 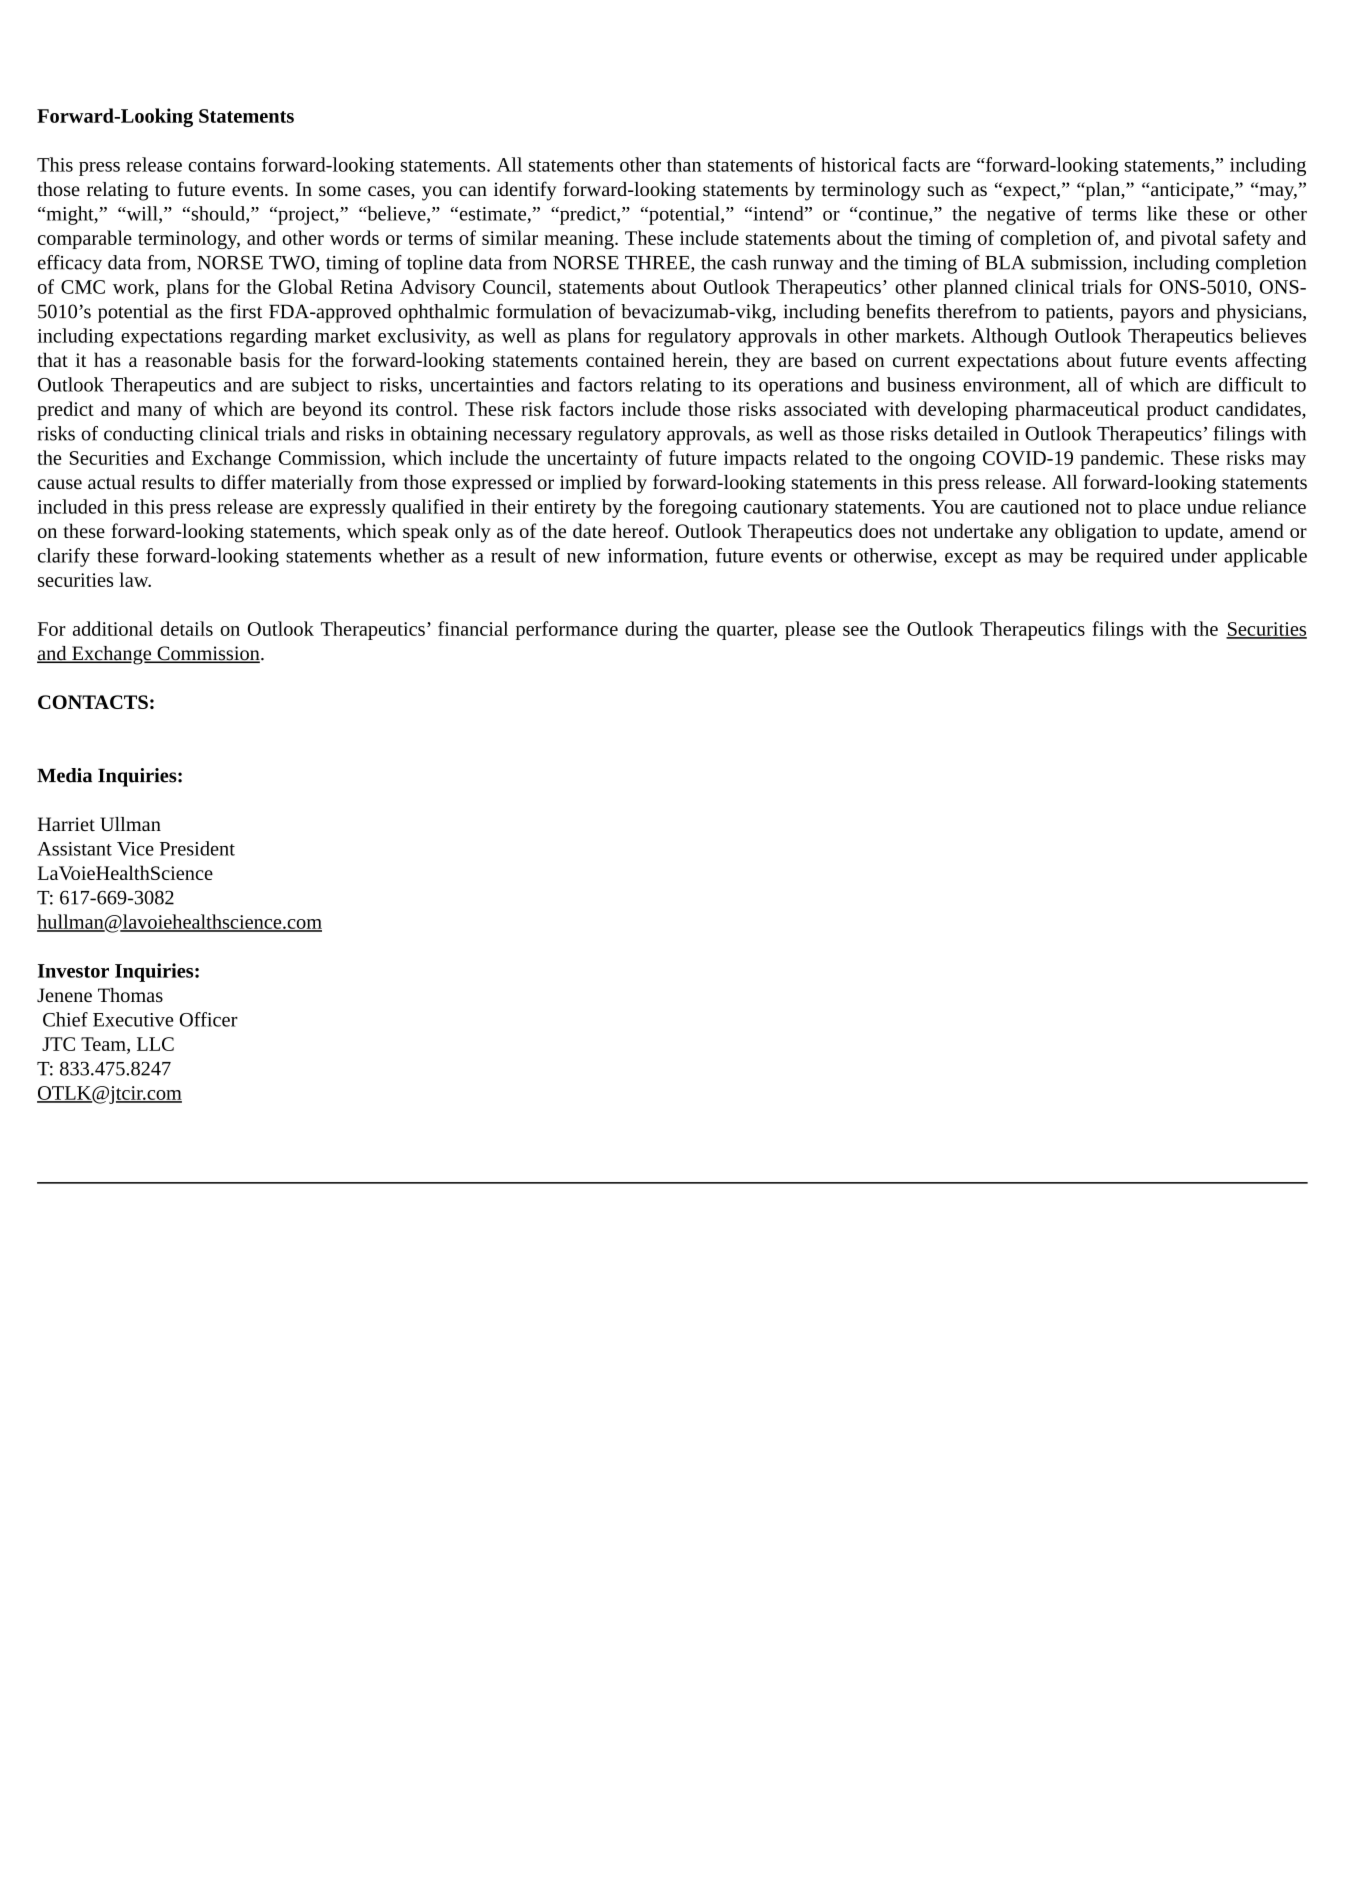 I want to click on pharmaceutical, so click(x=1077, y=410).
